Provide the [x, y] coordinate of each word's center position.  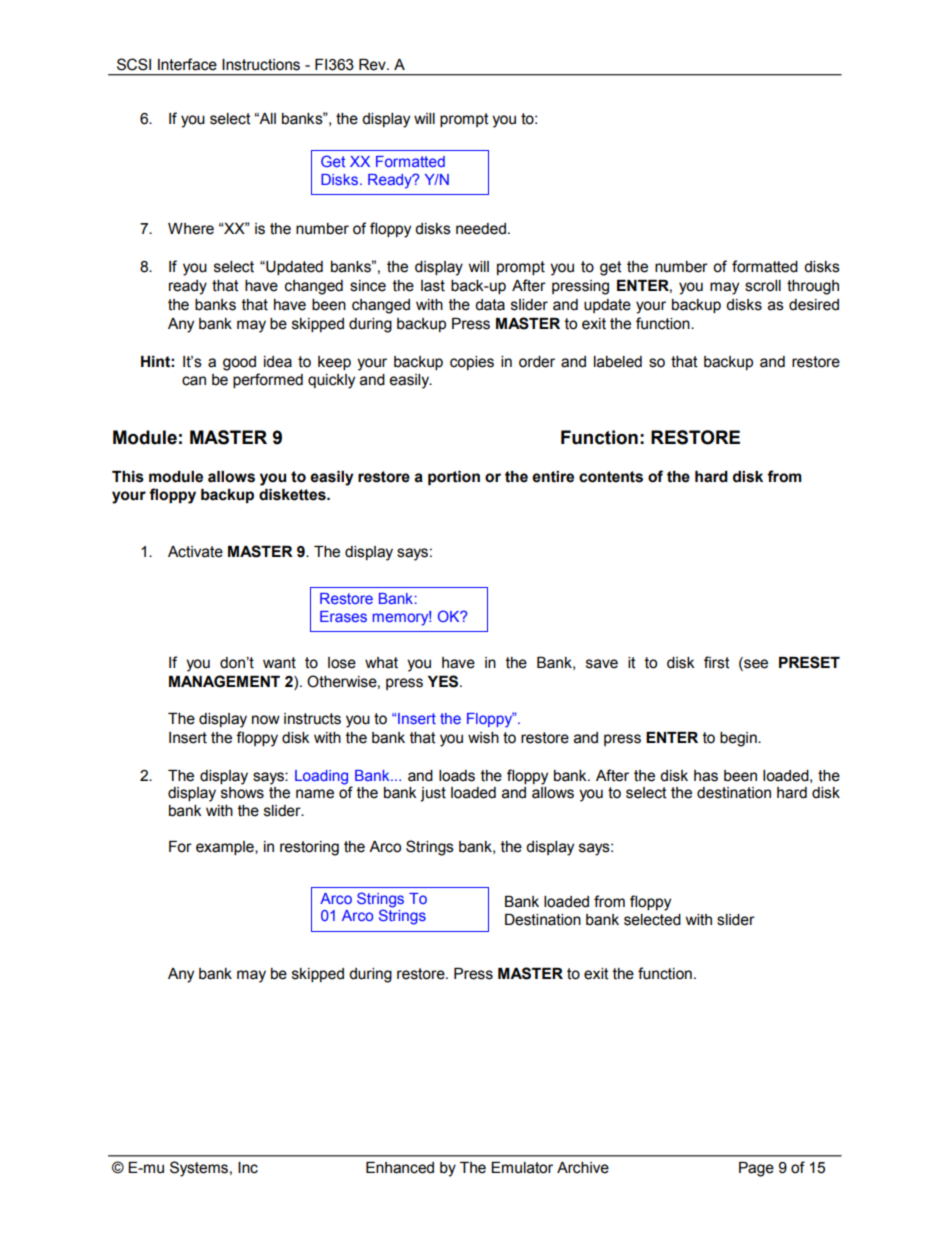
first [717, 662]
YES [444, 681]
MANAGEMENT [224, 681]
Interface [187, 64]
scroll [763, 286]
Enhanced [400, 1168]
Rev [373, 65]
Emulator [522, 1168]
